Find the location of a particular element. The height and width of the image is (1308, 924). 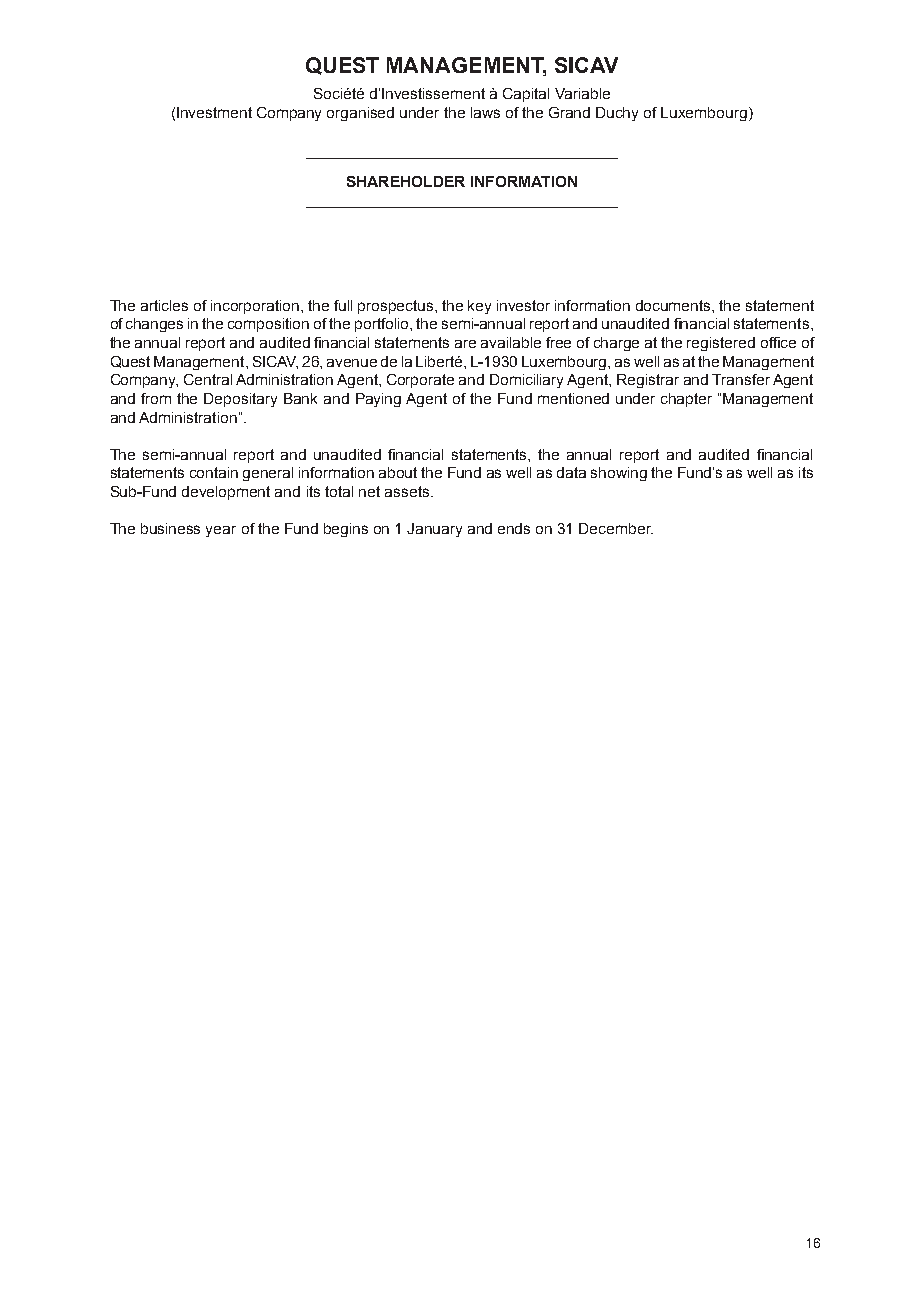

incorporation is located at coordinates (256, 307).
